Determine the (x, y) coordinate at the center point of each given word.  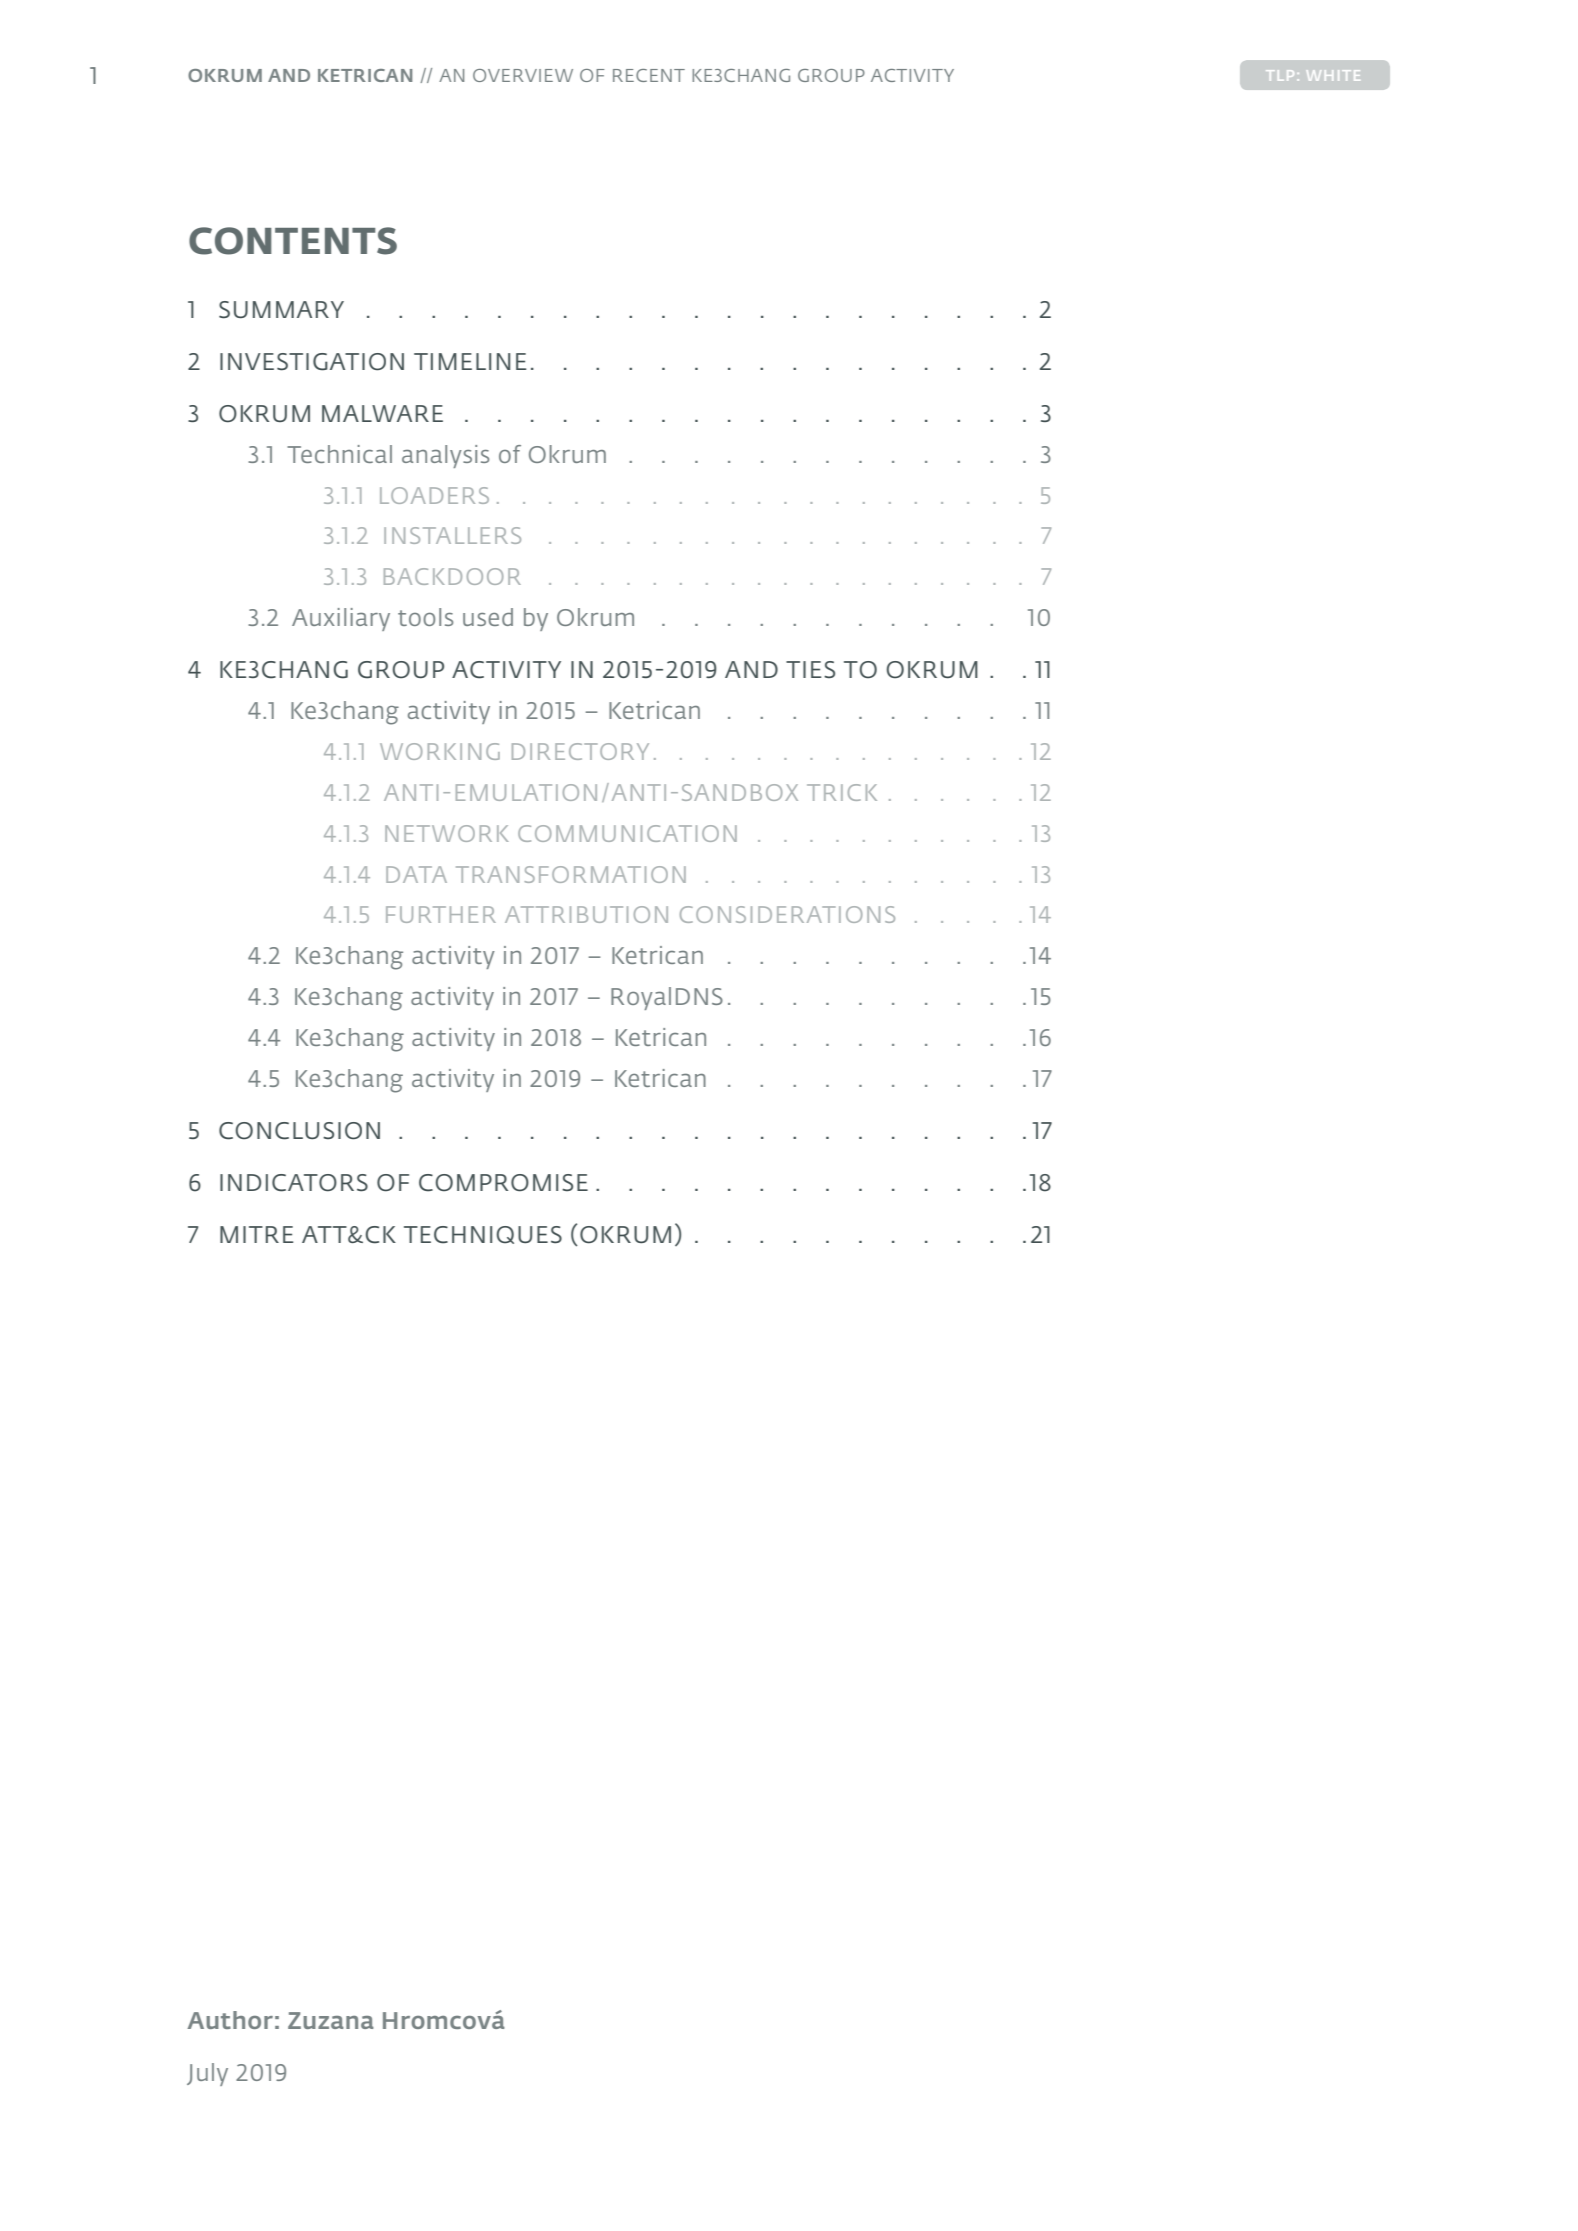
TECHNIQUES (483, 1235)
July (207, 2074)
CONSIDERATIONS (787, 914)
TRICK (842, 792)
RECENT (649, 75)
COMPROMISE (503, 1183)
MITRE (256, 1234)
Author (230, 2020)
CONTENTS (293, 241)
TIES (810, 669)
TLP (1280, 75)
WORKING (440, 751)
